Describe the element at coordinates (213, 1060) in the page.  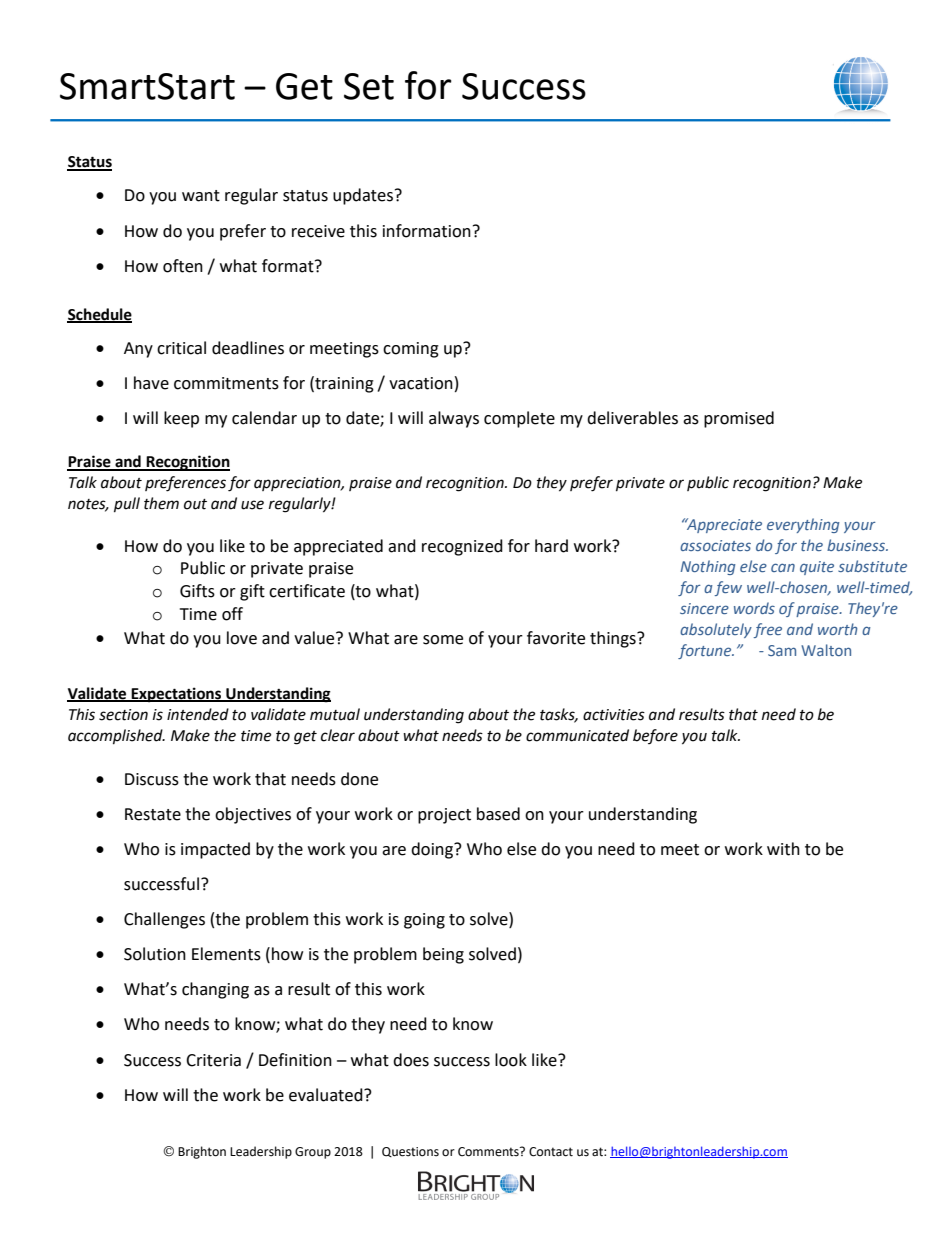
I see `Criteria` at that location.
